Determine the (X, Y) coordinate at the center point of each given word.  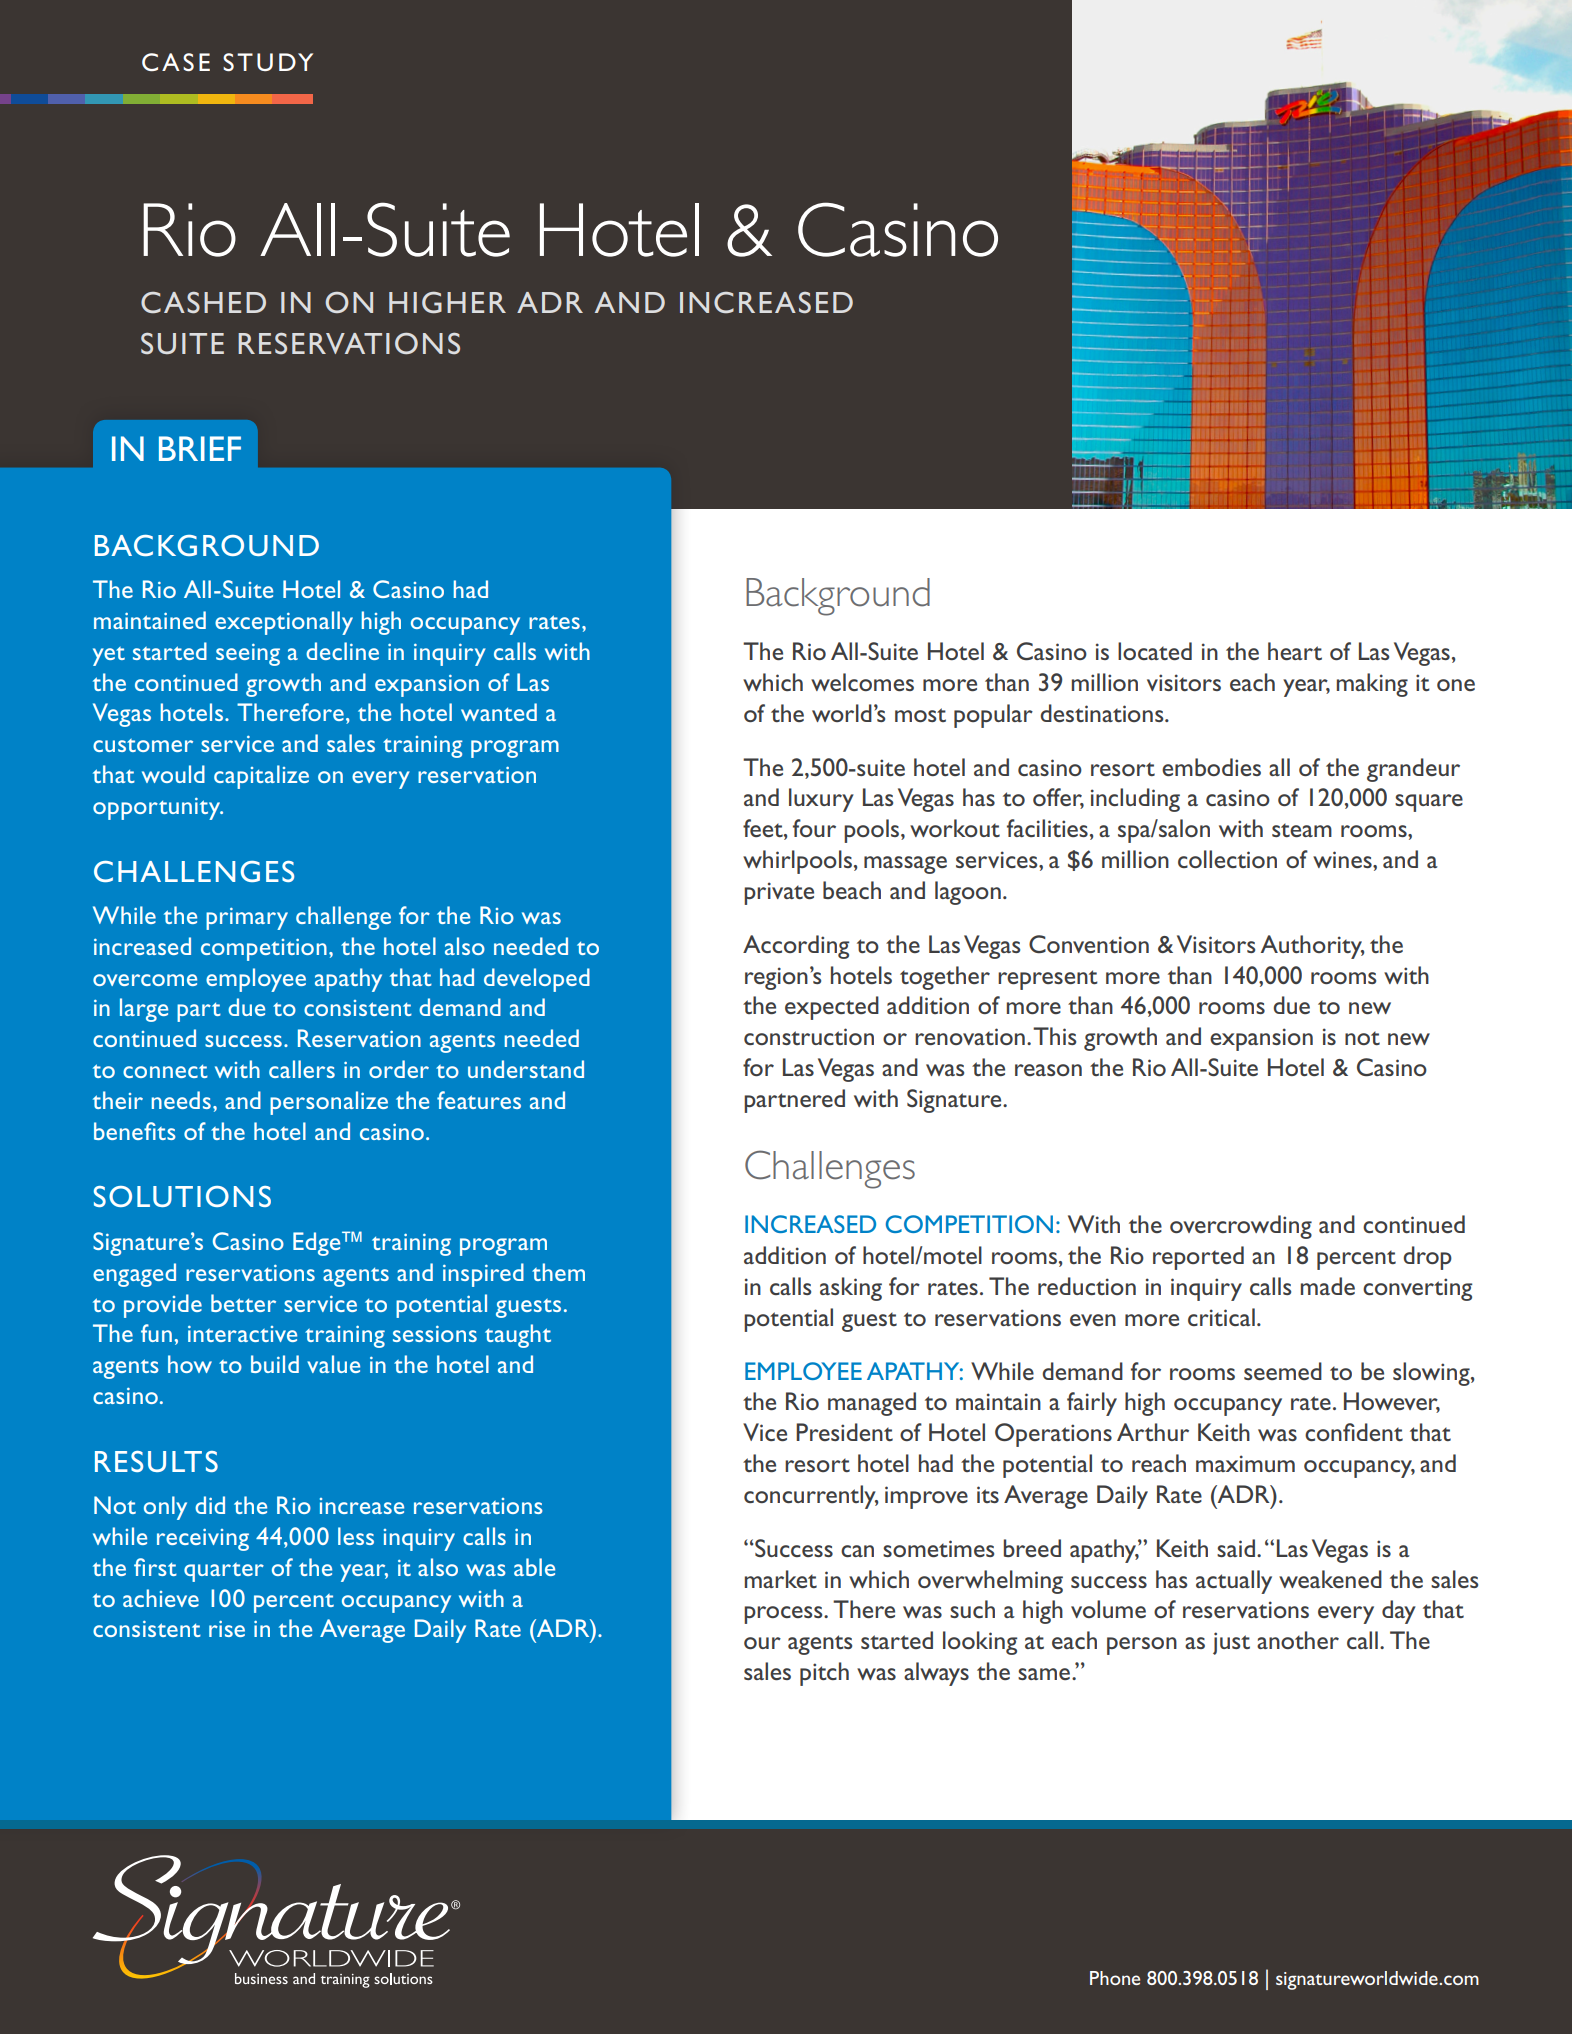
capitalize (261, 777)
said (1236, 1548)
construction (809, 1036)
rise (227, 1629)
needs (181, 1100)
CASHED (203, 303)
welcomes (862, 682)
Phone (1115, 1978)
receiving (203, 1540)
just (1231, 1643)
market (781, 1579)
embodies (1211, 767)
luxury (821, 800)
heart (1295, 651)
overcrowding (1241, 1227)
